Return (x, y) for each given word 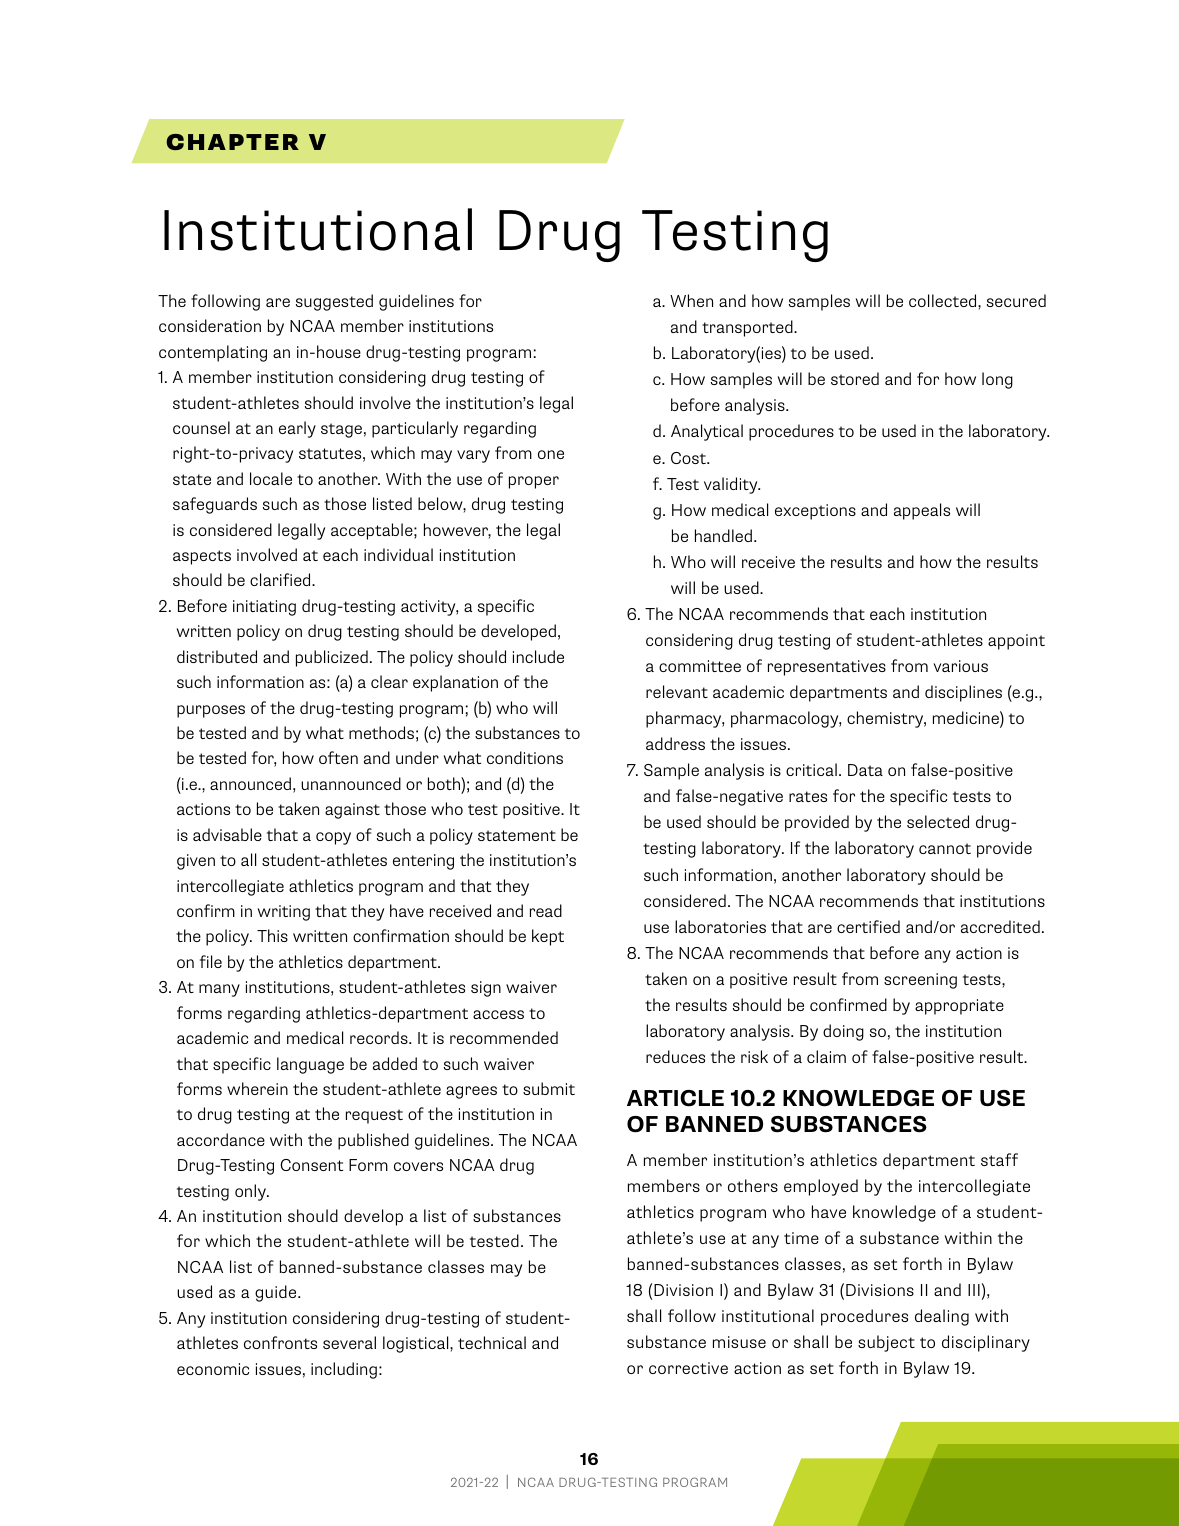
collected (944, 300)
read (546, 910)
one (551, 454)
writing (284, 913)
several (349, 1342)
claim (826, 1056)
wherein (257, 1088)
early (297, 429)
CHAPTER (232, 142)
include (538, 656)
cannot (945, 848)
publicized (332, 658)
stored (855, 378)
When (691, 300)
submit (549, 1088)
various (960, 666)
